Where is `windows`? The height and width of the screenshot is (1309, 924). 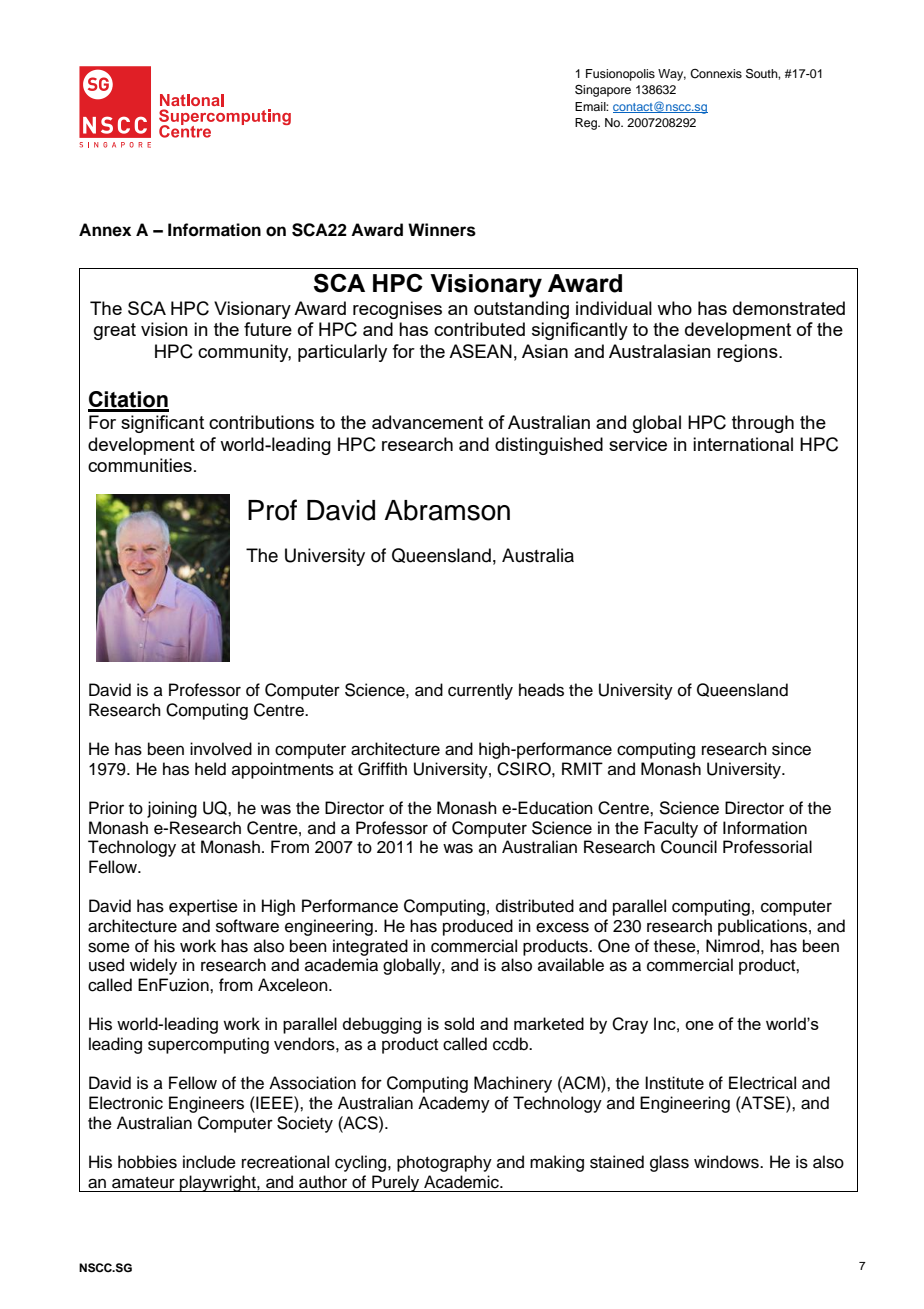
windows is located at coordinates (727, 1162).
